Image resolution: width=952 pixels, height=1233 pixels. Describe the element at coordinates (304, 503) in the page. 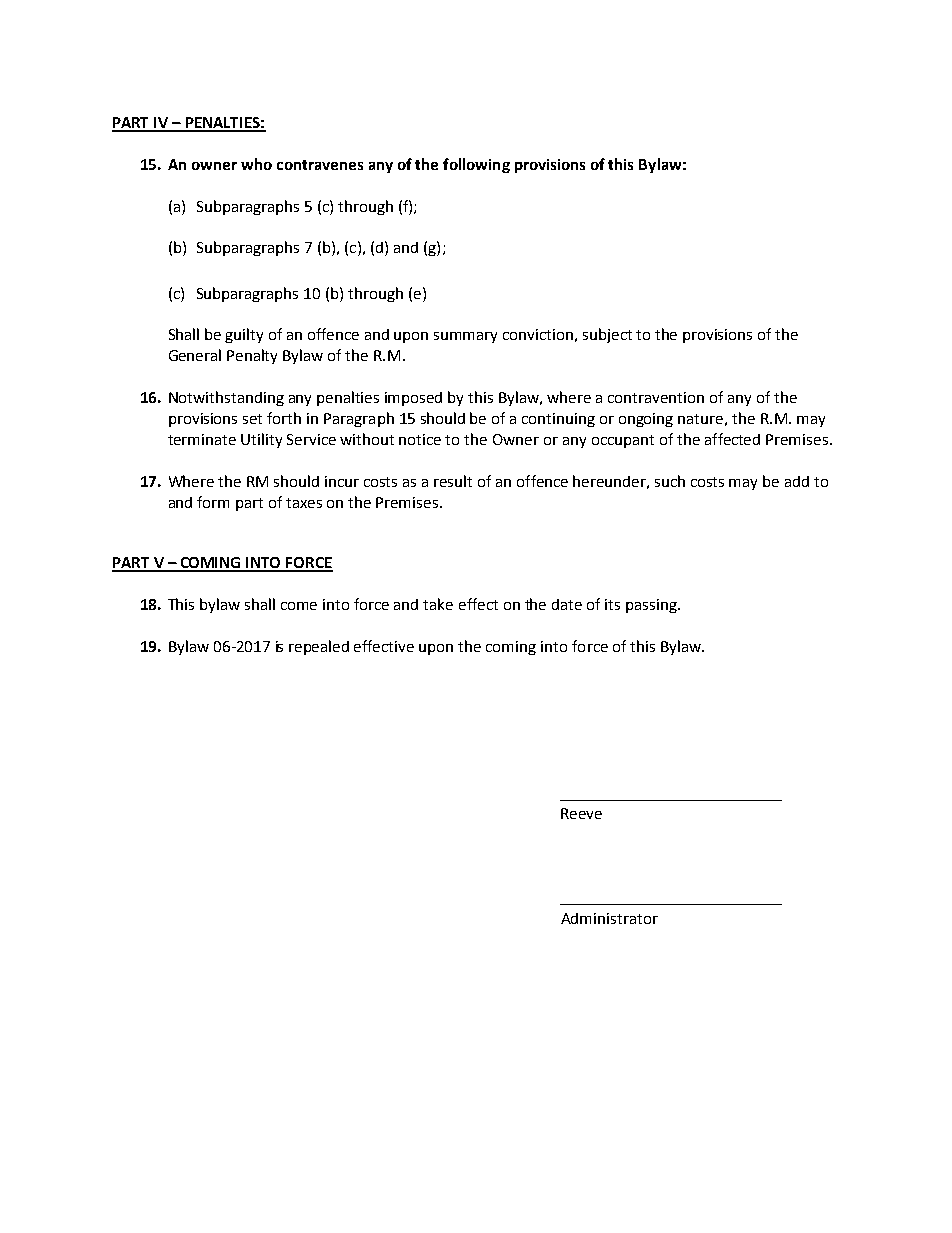

I see `taxes` at that location.
